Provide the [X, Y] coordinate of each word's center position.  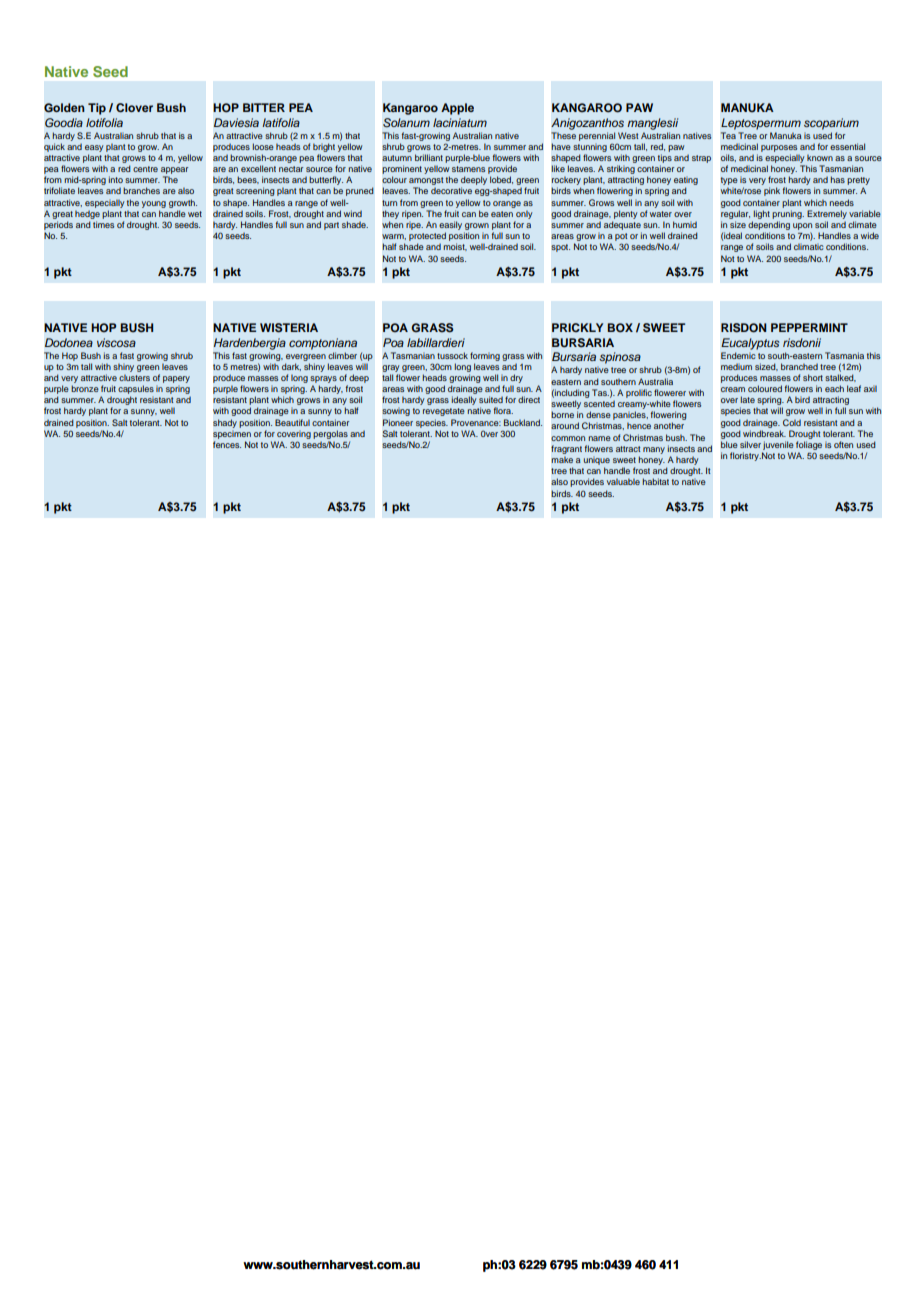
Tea [728, 135]
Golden [64, 108]
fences [227, 444]
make [562, 460]
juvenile [778, 445]
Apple [457, 109]
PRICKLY [577, 327]
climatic [809, 247]
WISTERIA [289, 328]
